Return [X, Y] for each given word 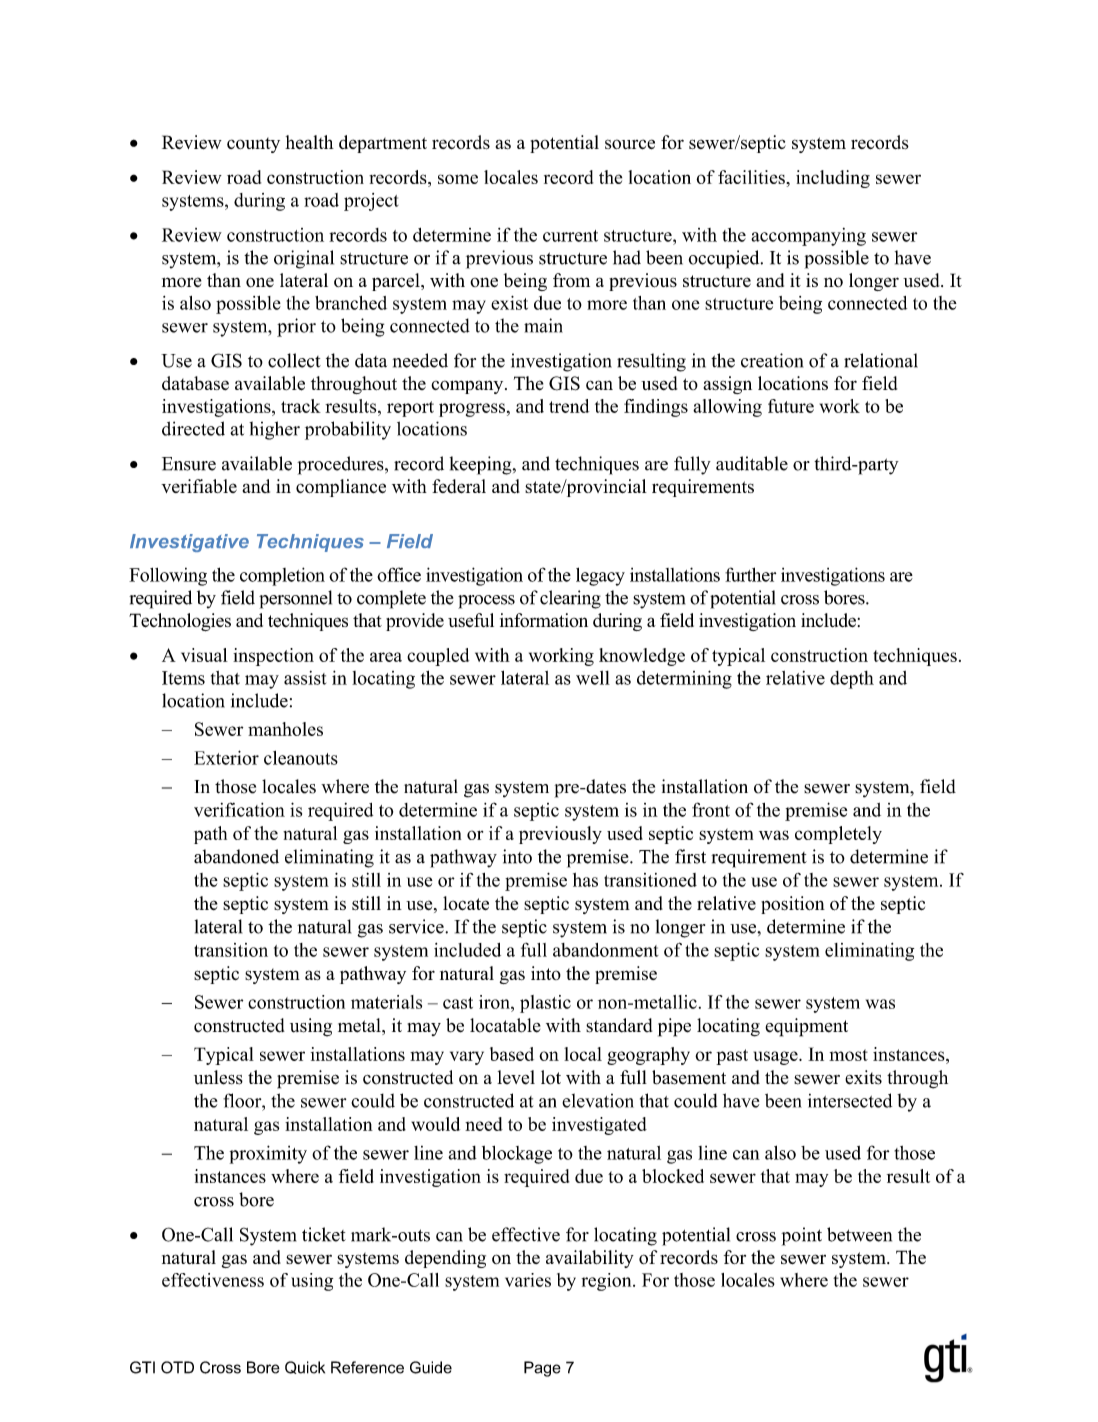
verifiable [199, 486]
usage [777, 1058]
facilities [752, 177]
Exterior [226, 757]
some [458, 179]
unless [218, 1077]
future [791, 406]
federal [459, 486]
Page [542, 1369]
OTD [177, 1367]
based [512, 1054]
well [593, 678]
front [711, 809]
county [253, 145]
